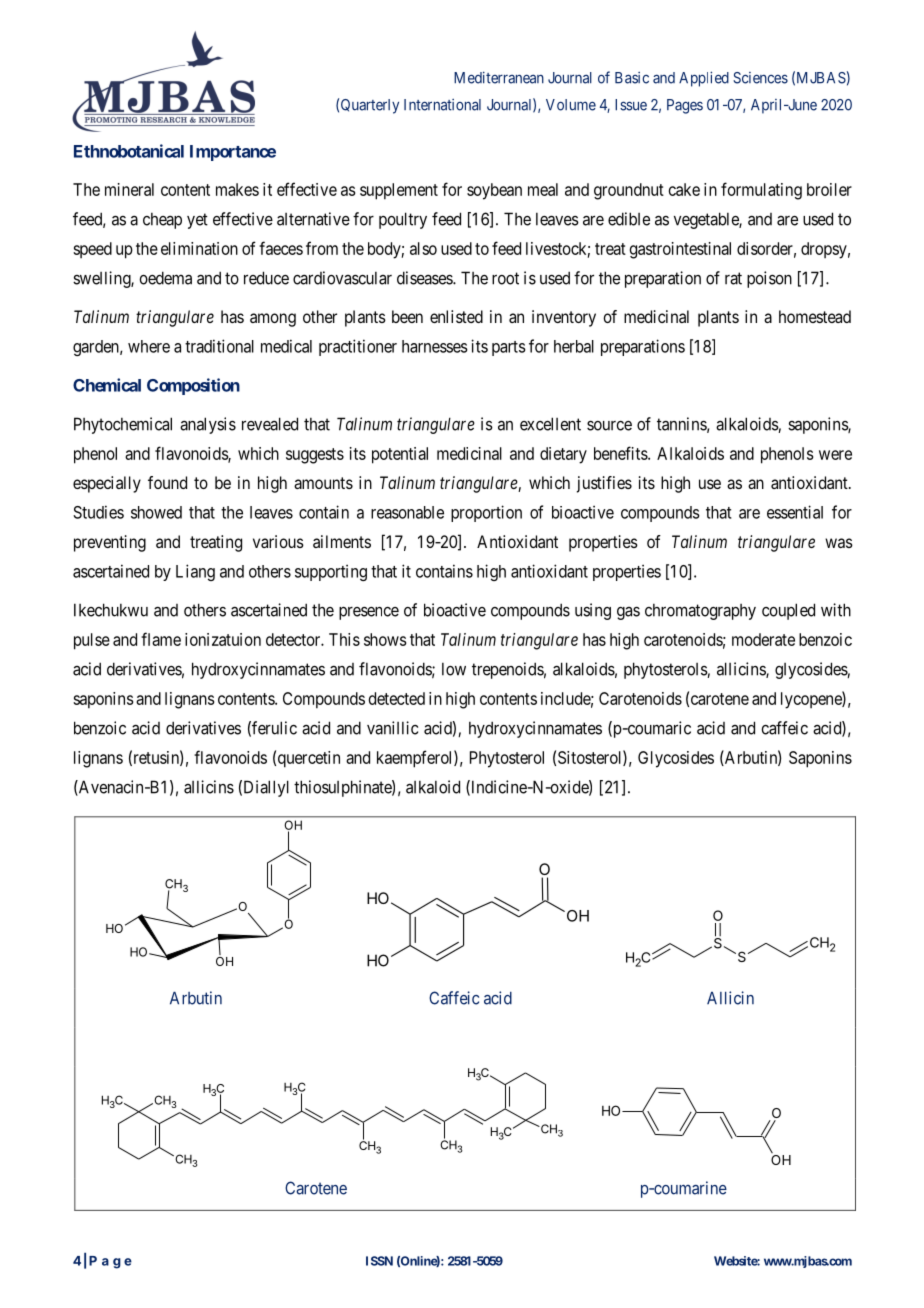  I want to click on moderate, so click(763, 639).
